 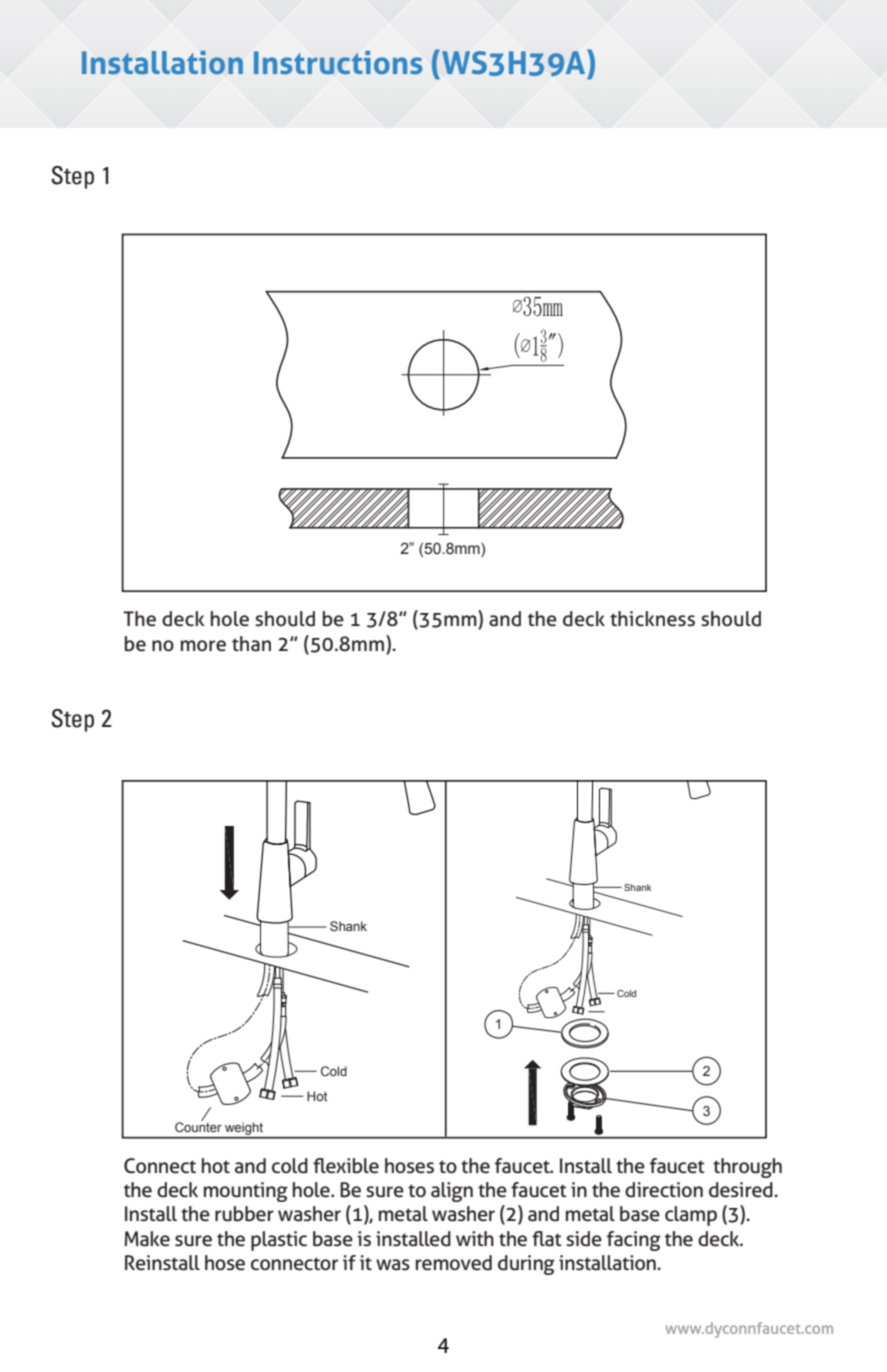 I want to click on than, so click(x=251, y=644).
